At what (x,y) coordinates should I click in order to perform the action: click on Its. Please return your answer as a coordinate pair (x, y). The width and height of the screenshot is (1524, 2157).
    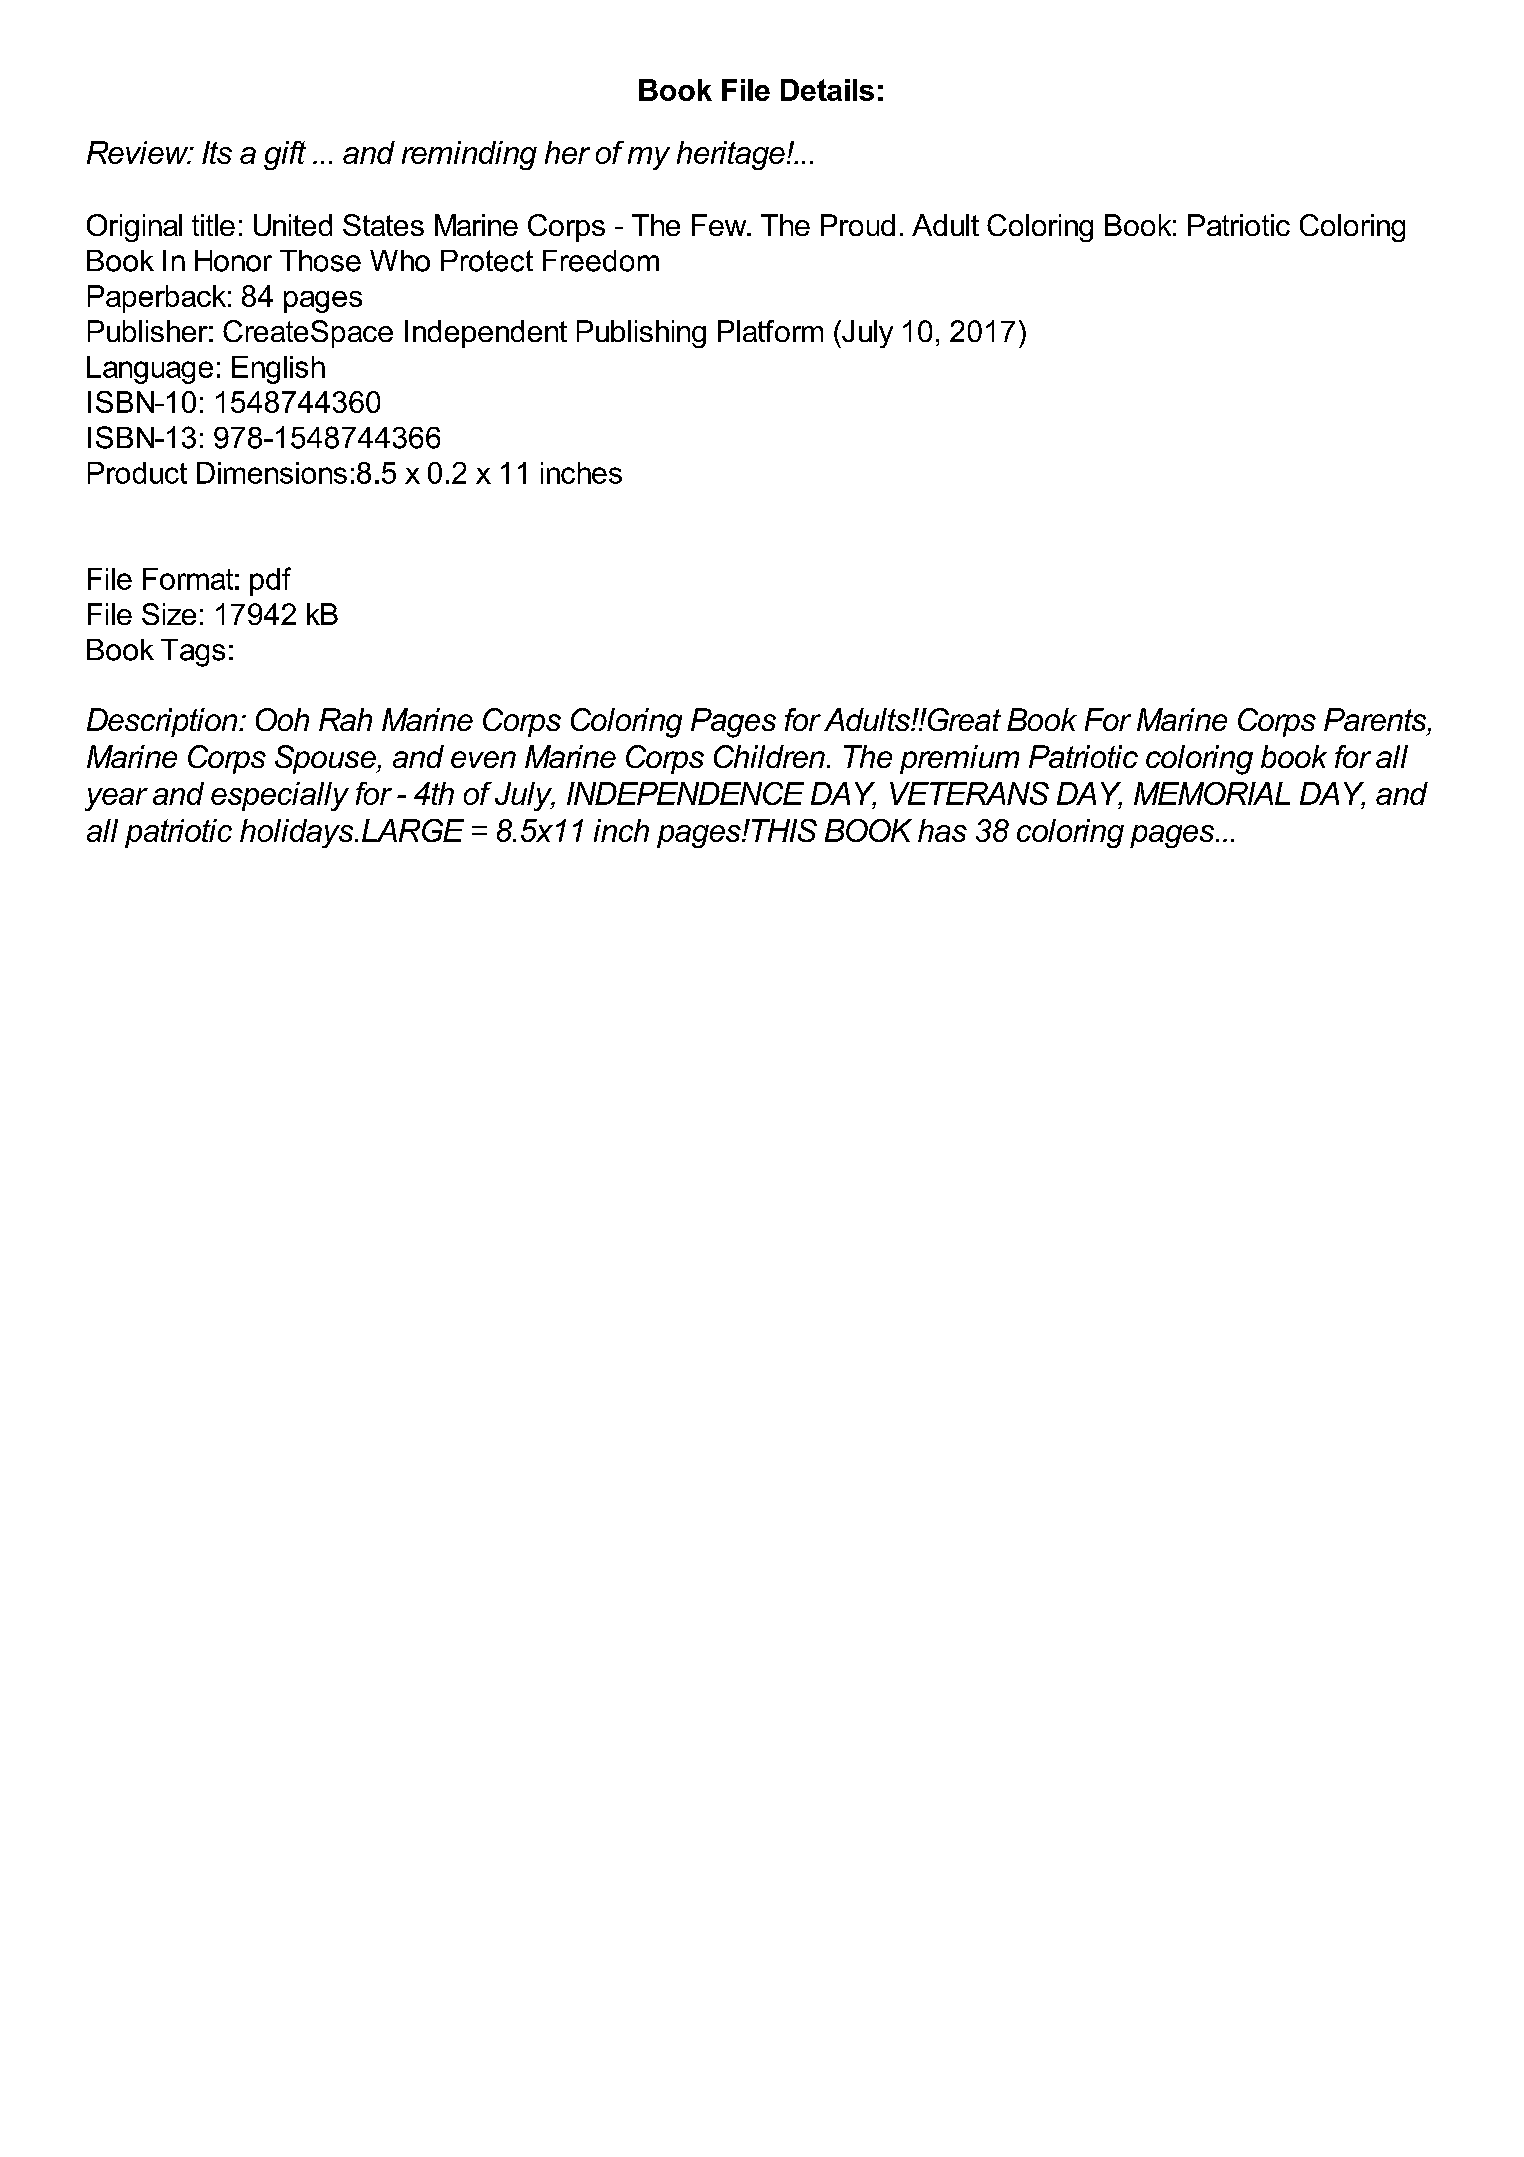
    Looking at the image, I should click on (217, 152).
